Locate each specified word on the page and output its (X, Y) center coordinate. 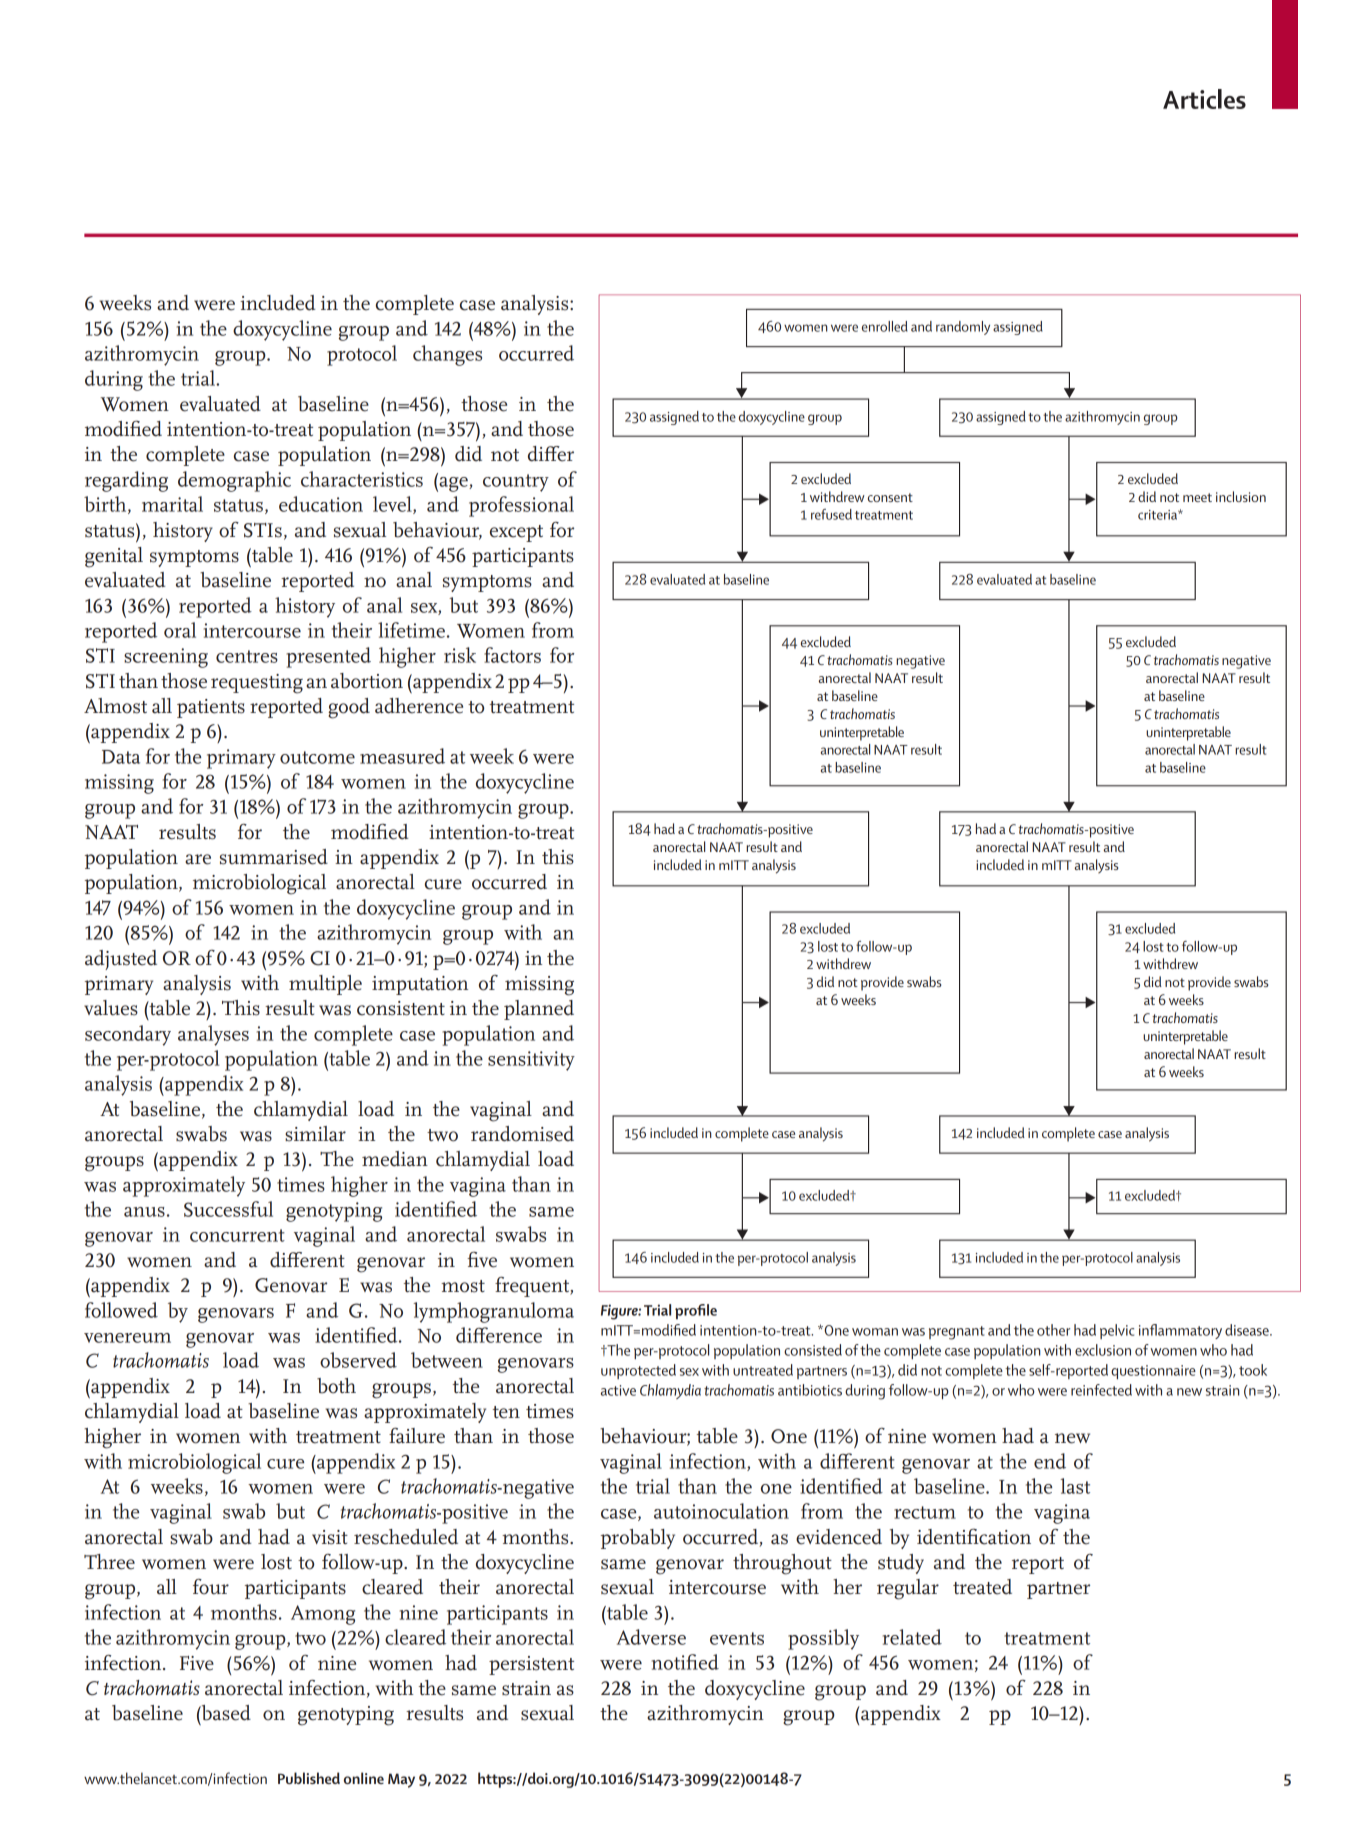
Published (309, 1778)
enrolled (885, 326)
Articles (1204, 99)
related (912, 1637)
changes (447, 355)
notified (685, 1662)
